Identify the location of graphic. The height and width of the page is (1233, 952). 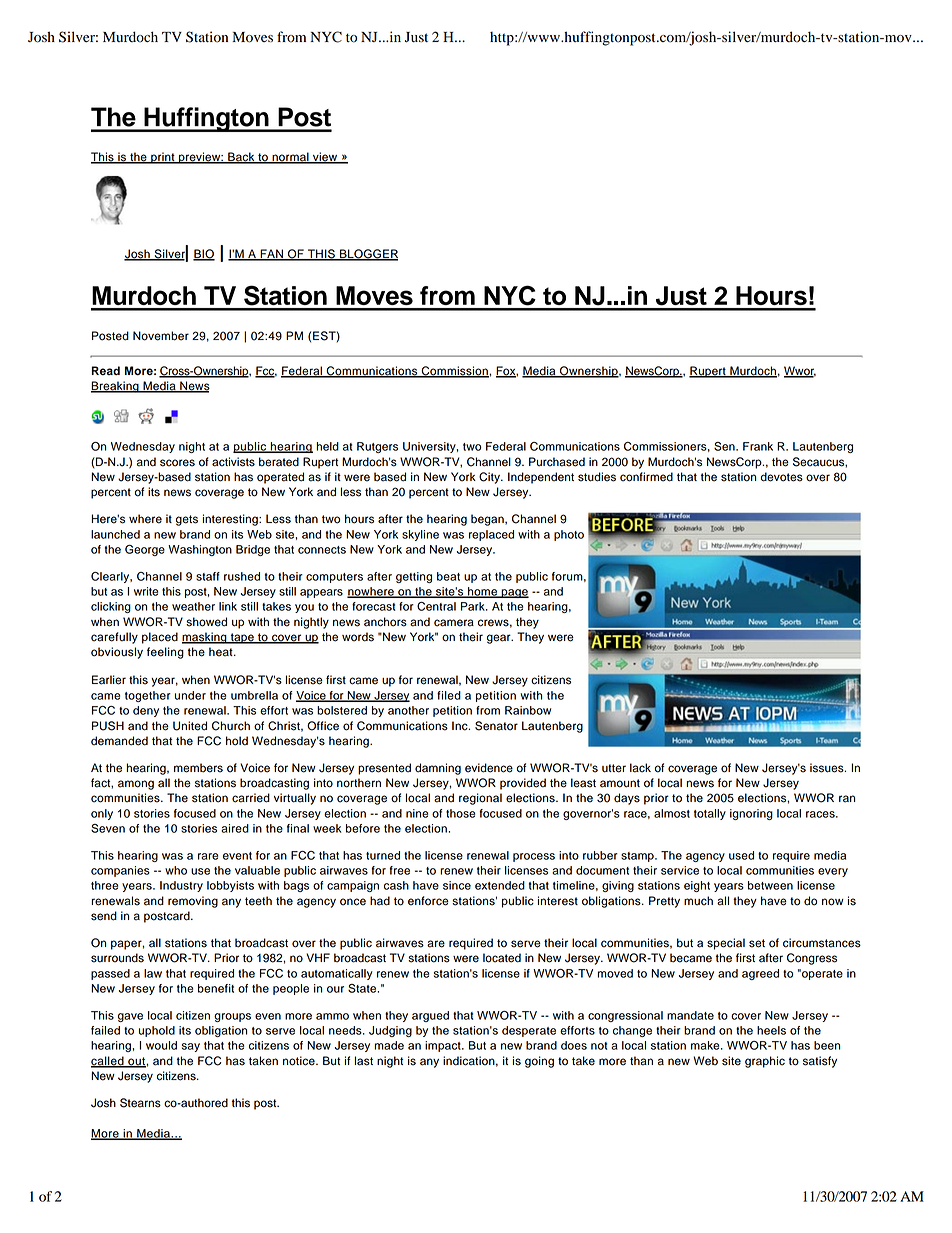
(765, 1062).
